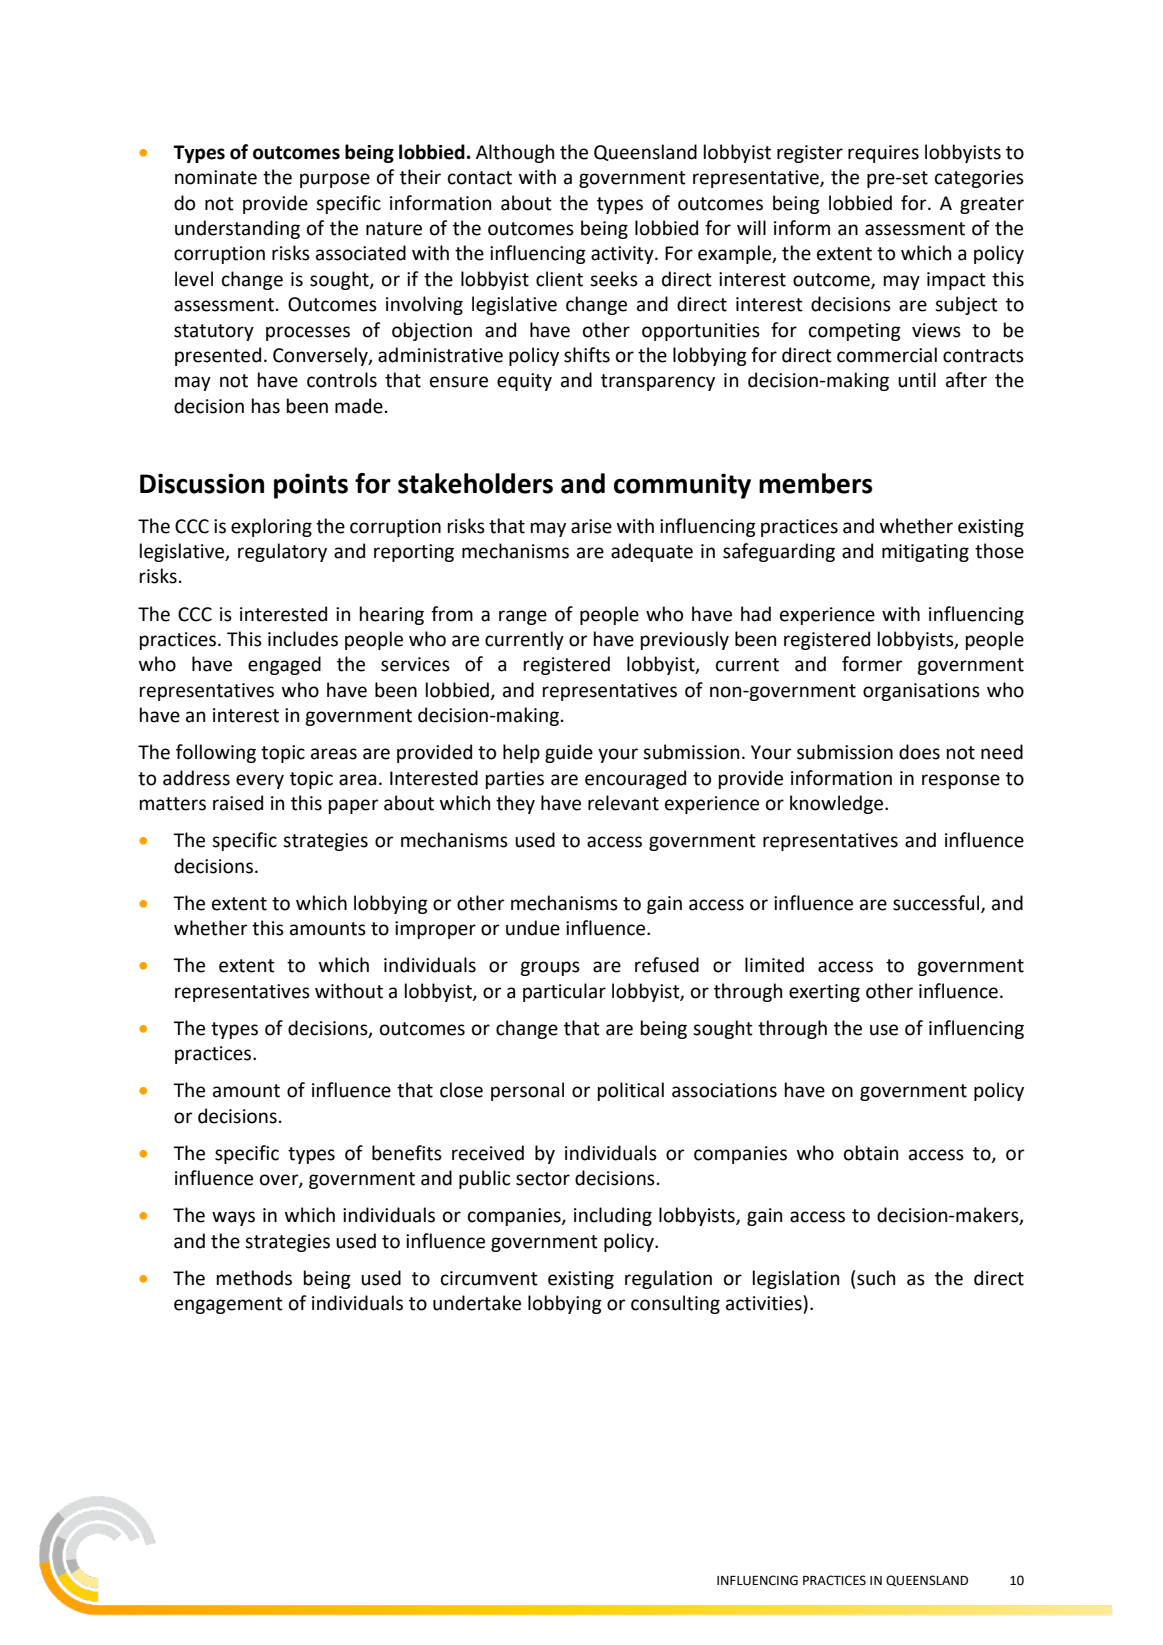 Image resolution: width=1163 pixels, height=1645 pixels. What do you see at coordinates (883, 154) in the screenshot?
I see `requires` at bounding box center [883, 154].
